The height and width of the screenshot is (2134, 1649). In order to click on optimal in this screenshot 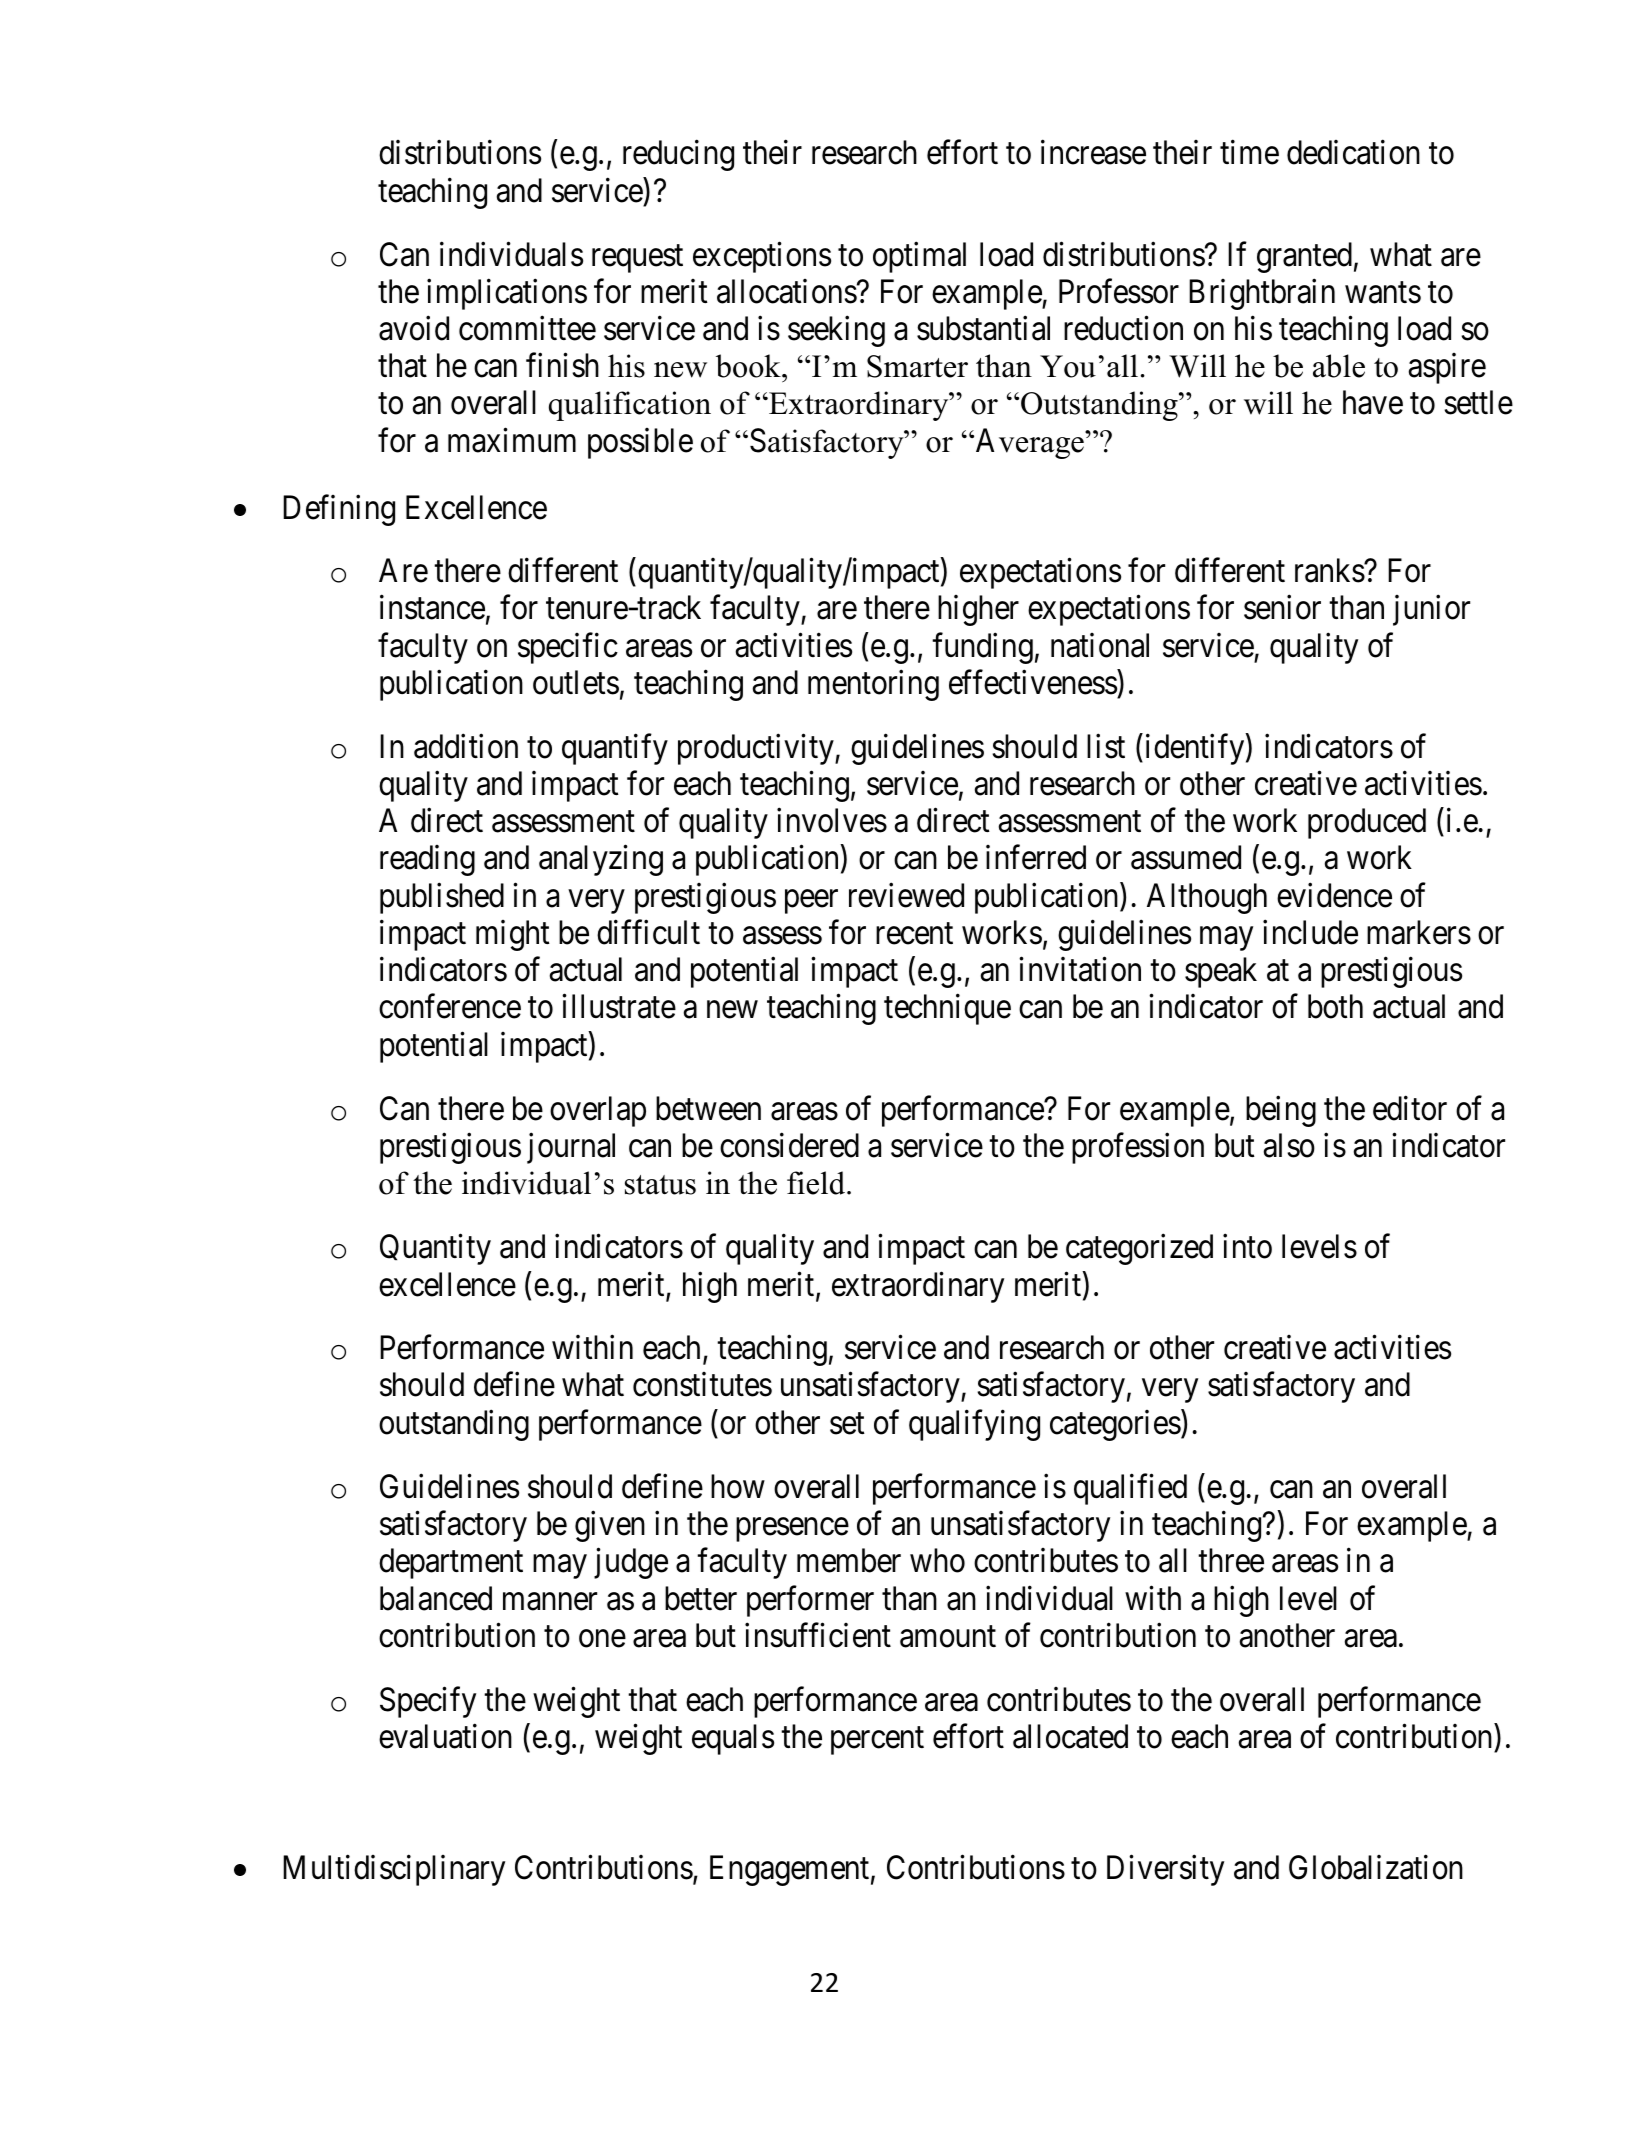, I will do `click(919, 257)`.
